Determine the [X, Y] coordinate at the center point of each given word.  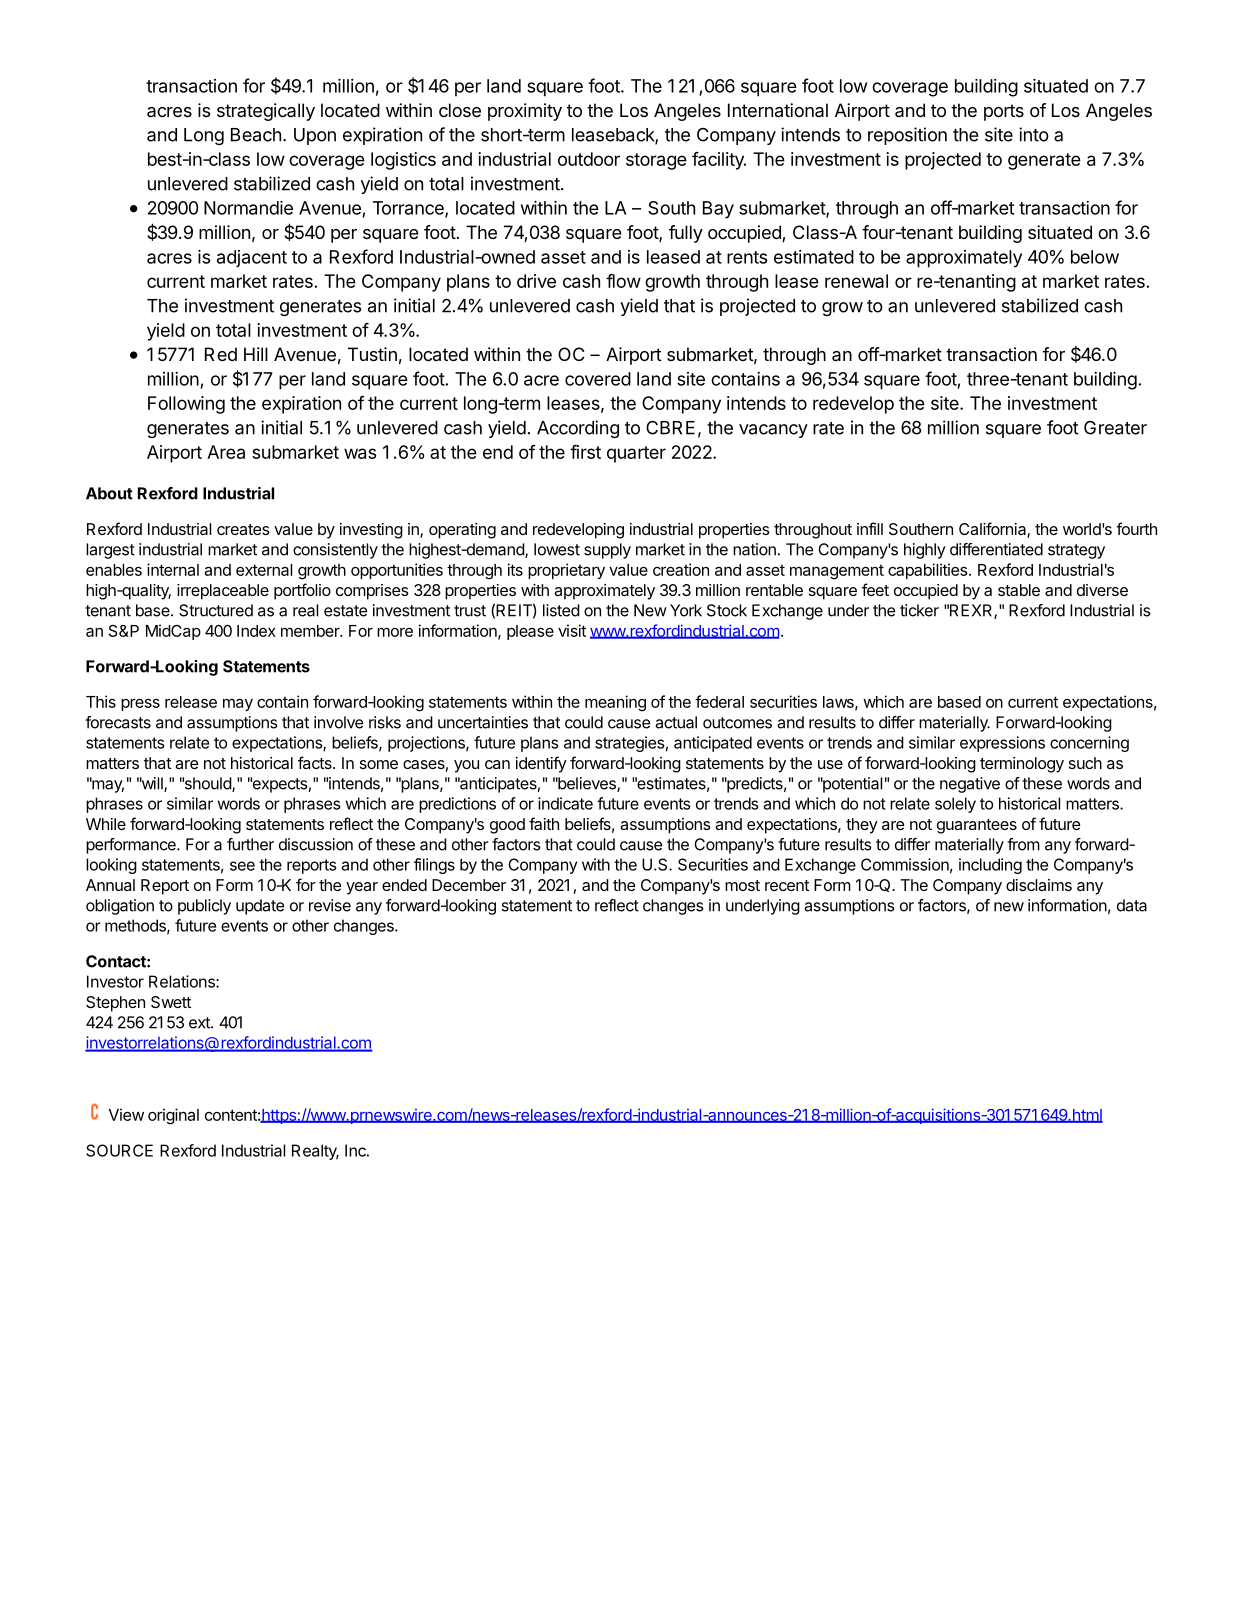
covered [598, 379]
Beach [256, 135]
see [242, 866]
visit [572, 630]
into [1034, 134]
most [742, 885]
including [990, 866]
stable [1019, 590]
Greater [1115, 427]
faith [544, 823]
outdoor [589, 159]
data [1132, 905]
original [173, 1116]
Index [256, 631]
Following [186, 405]
